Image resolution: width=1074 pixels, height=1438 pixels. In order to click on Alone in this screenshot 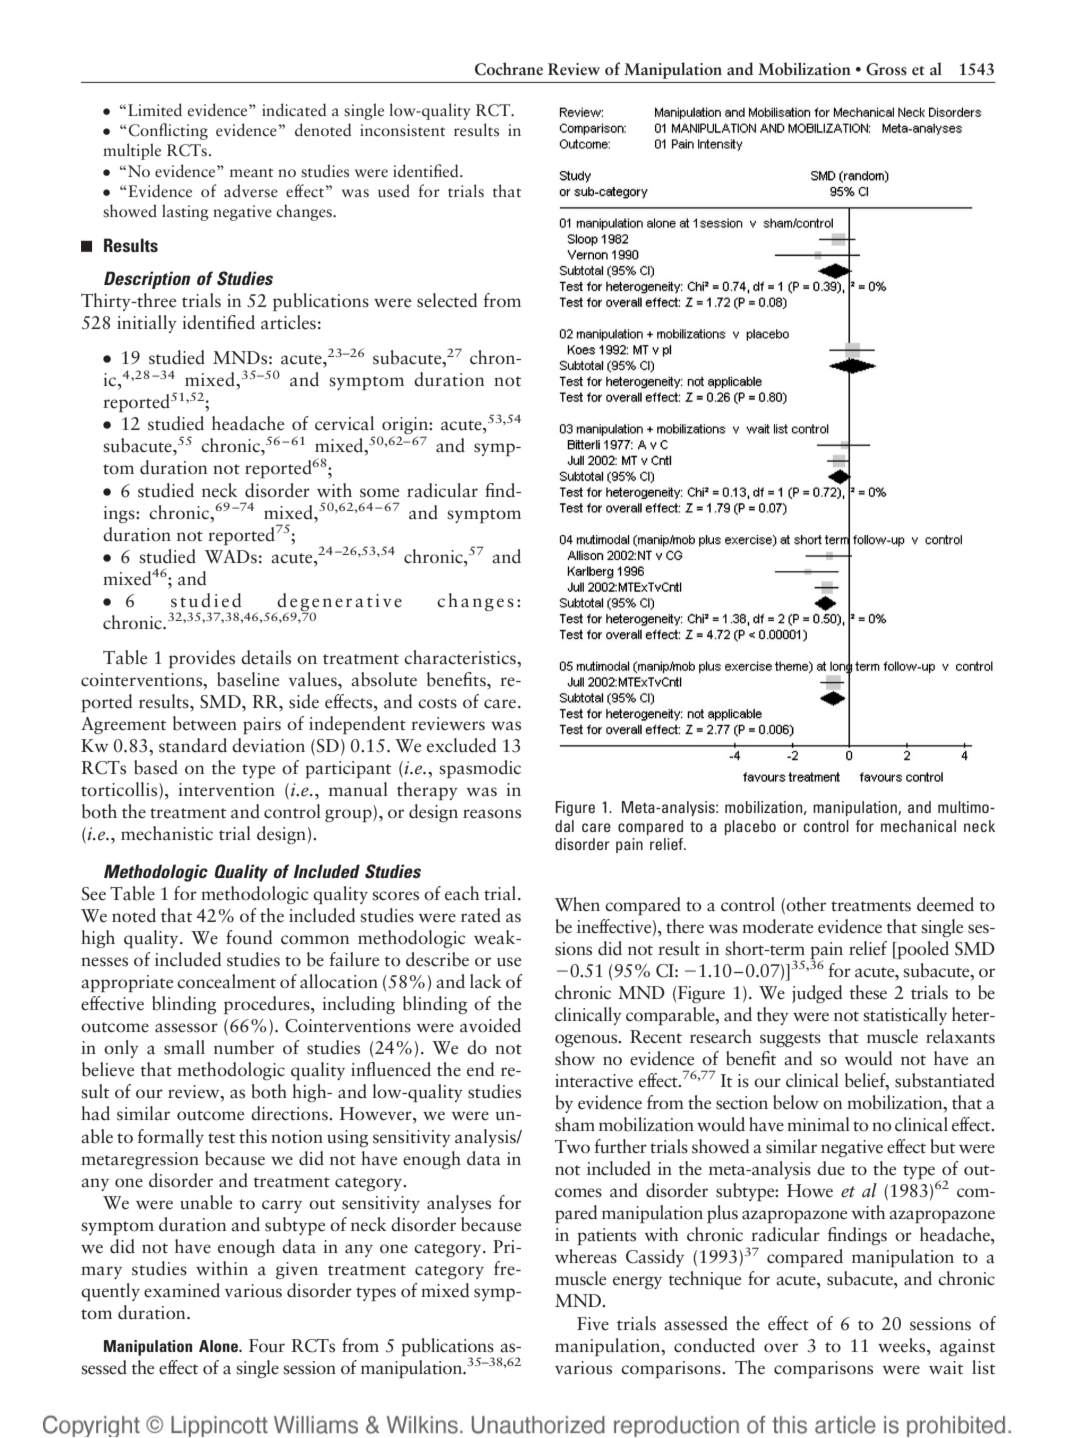, I will do `click(220, 1346)`.
